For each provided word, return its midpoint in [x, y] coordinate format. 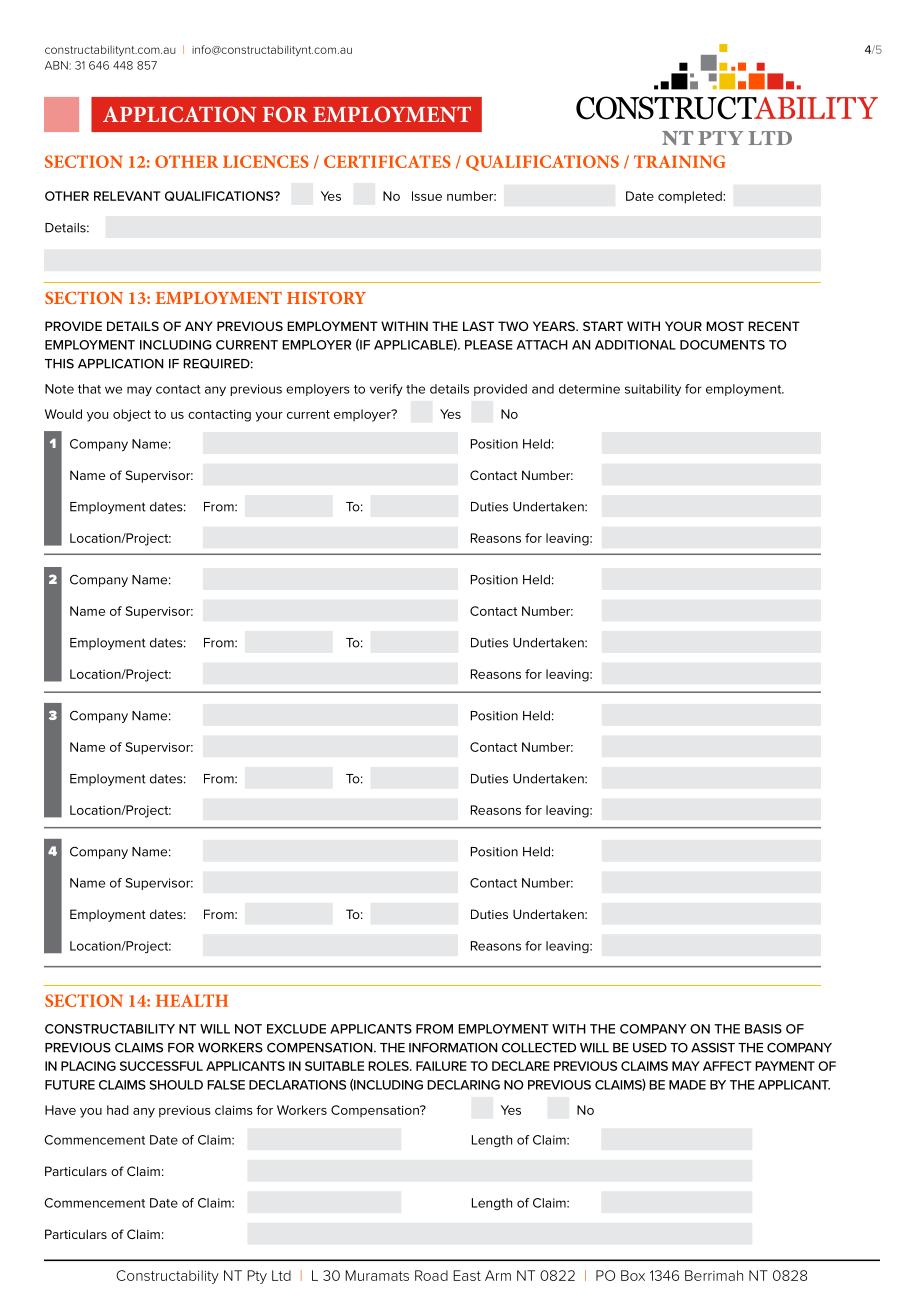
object [132, 415]
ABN [56, 65]
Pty [257, 1277]
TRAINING [680, 161]
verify [386, 390]
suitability [653, 390]
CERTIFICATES [387, 161]
